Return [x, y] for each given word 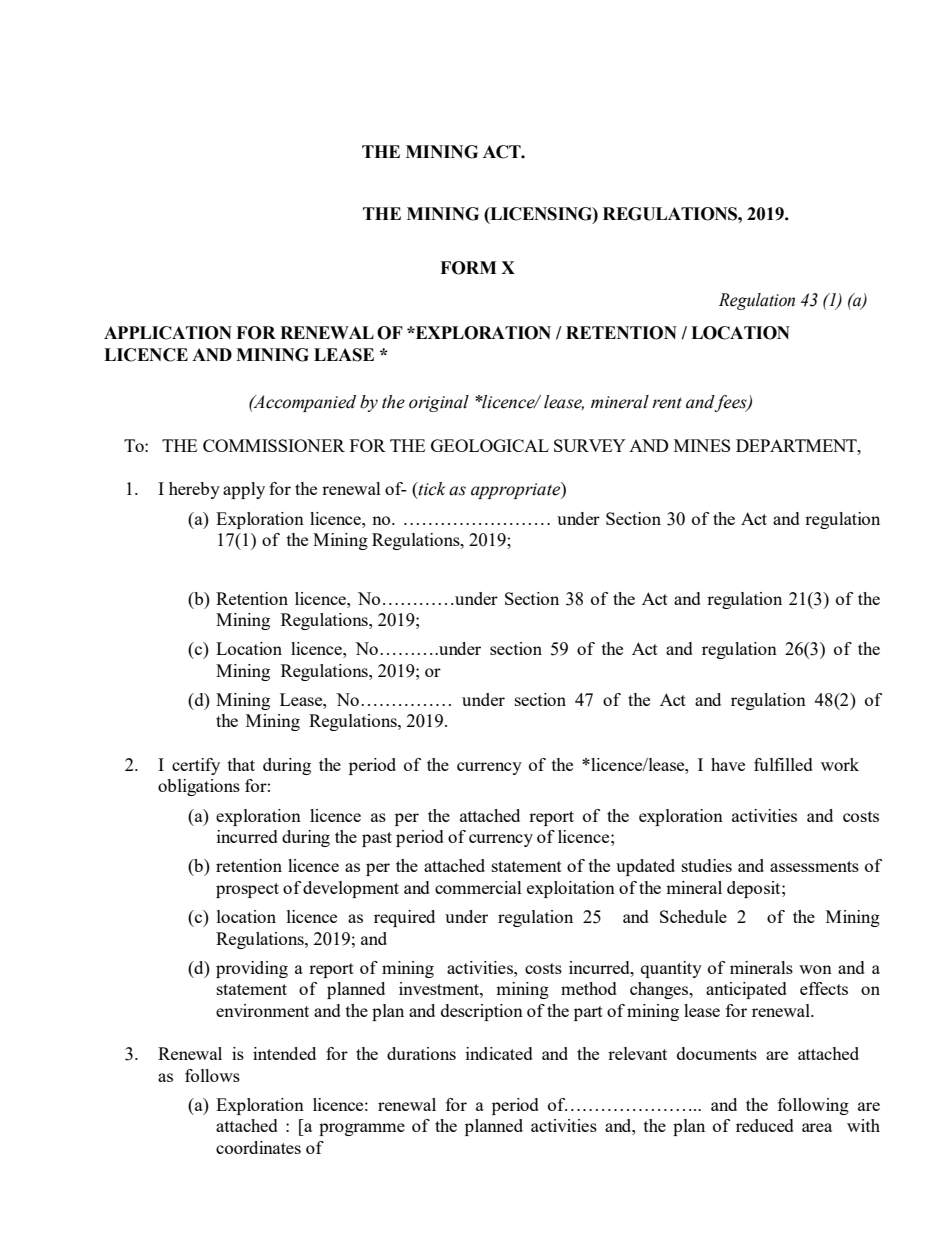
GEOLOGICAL [490, 445]
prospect [247, 890]
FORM [468, 268]
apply [244, 490]
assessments [814, 866]
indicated [499, 1053]
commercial [478, 887]
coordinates [258, 1147]
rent [667, 403]
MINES [702, 445]
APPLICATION [168, 333]
